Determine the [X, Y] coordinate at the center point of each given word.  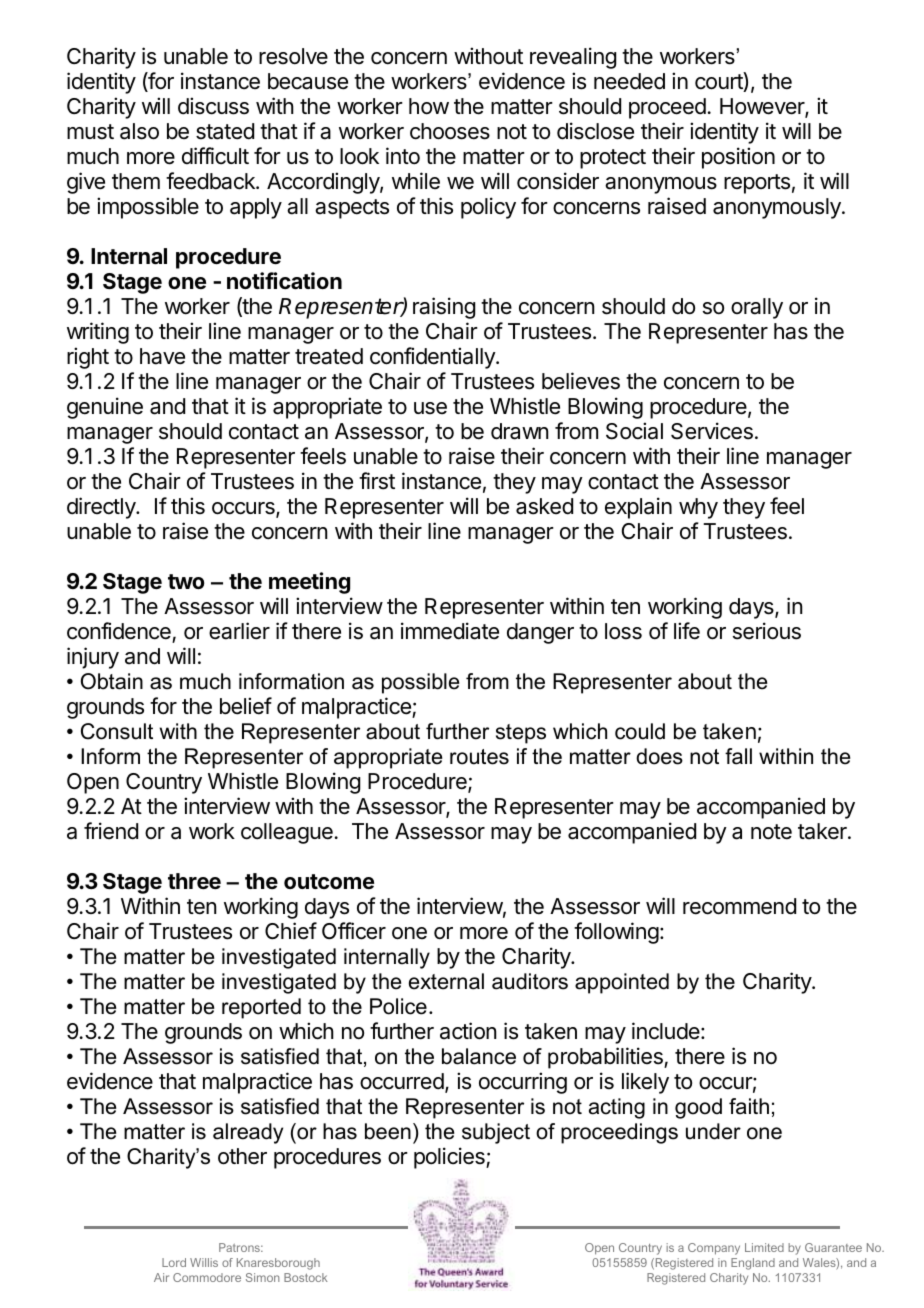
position [738, 158]
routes [479, 757]
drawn [519, 431]
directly [102, 508]
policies [450, 1158]
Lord [174, 1262]
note [771, 832]
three [194, 881]
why [698, 508]
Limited [764, 1247]
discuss [213, 106]
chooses [450, 131]
